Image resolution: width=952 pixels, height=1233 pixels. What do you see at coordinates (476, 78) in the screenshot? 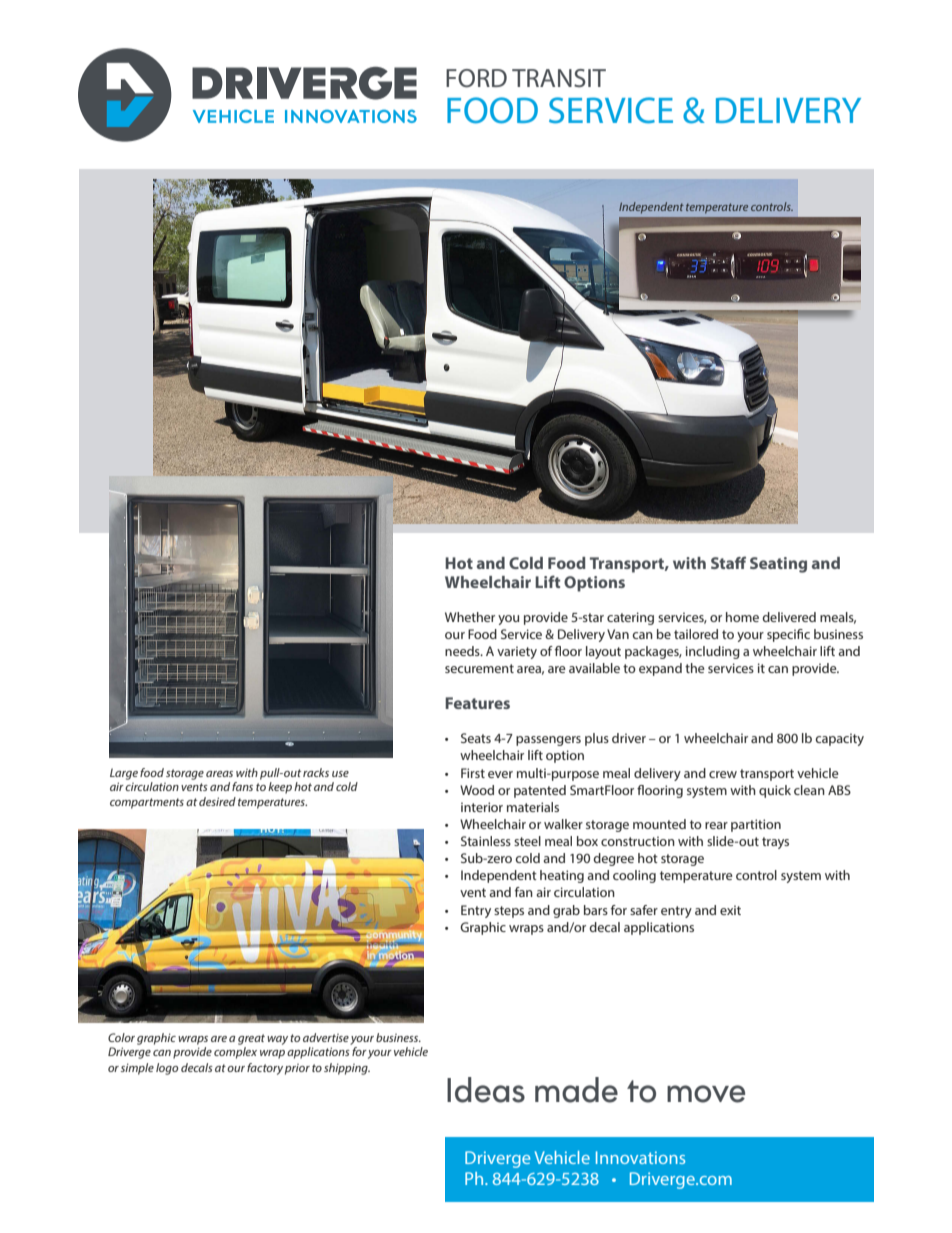
I see `FORD` at bounding box center [476, 78].
